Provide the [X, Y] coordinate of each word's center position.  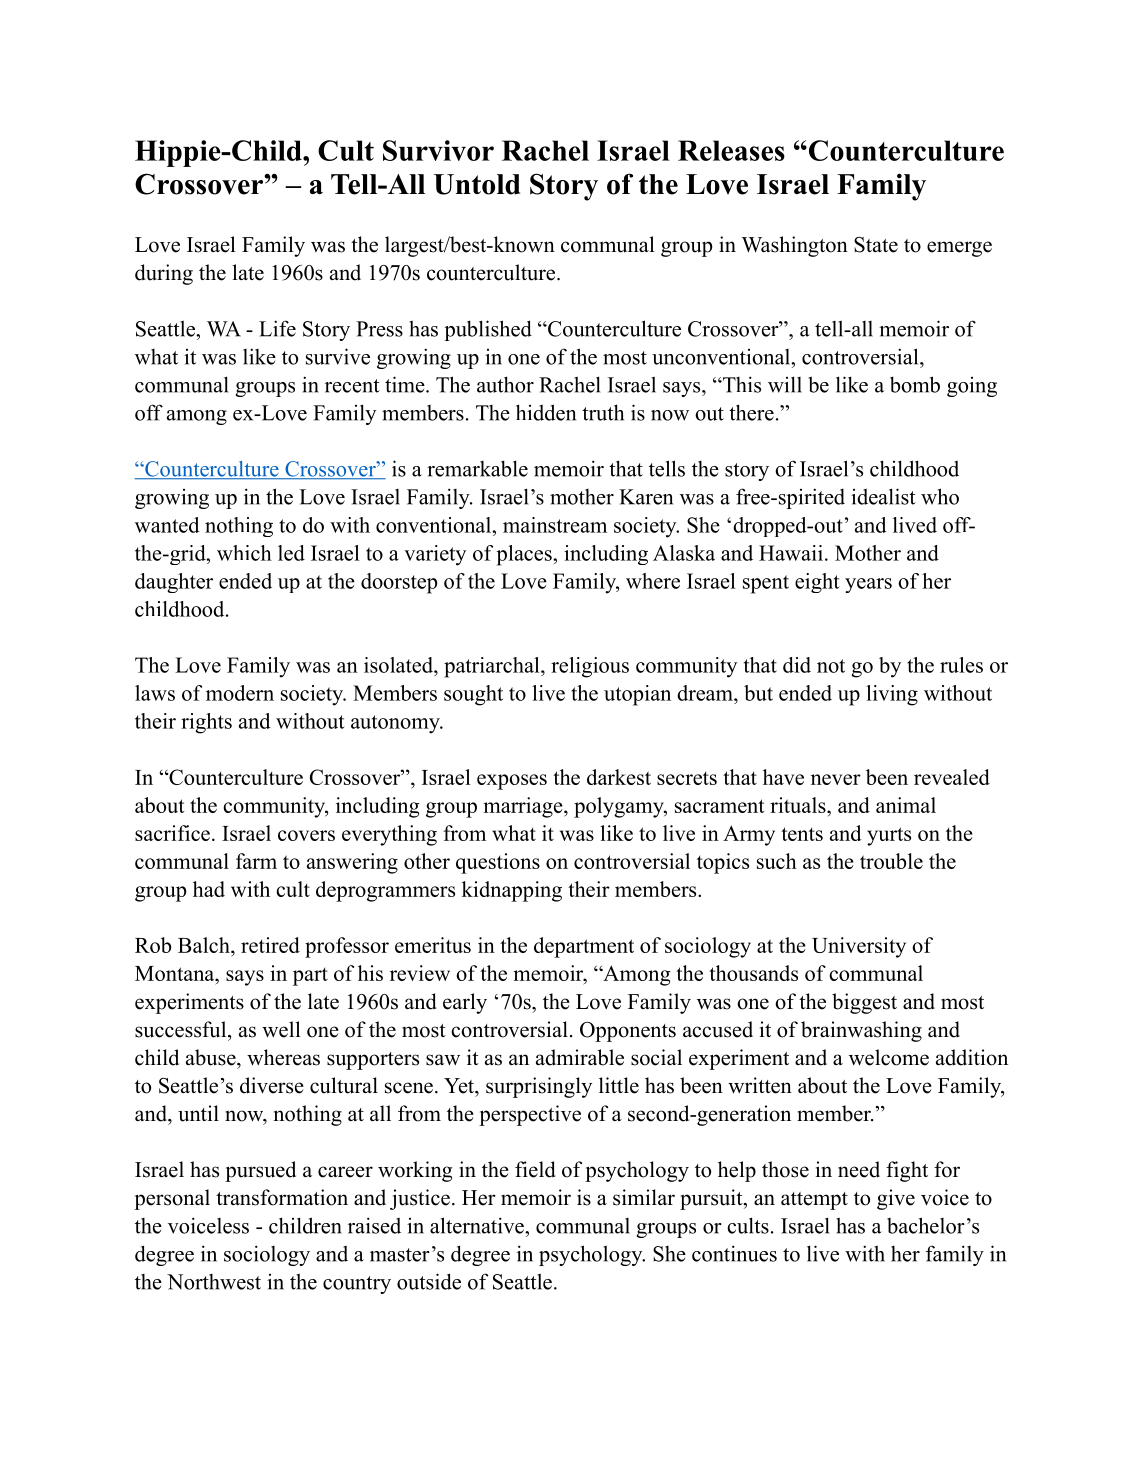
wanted [167, 525]
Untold [477, 184]
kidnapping [512, 891]
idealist [883, 496]
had [209, 889]
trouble [891, 861]
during [164, 274]
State [876, 245]
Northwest [214, 1282]
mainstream [555, 525]
